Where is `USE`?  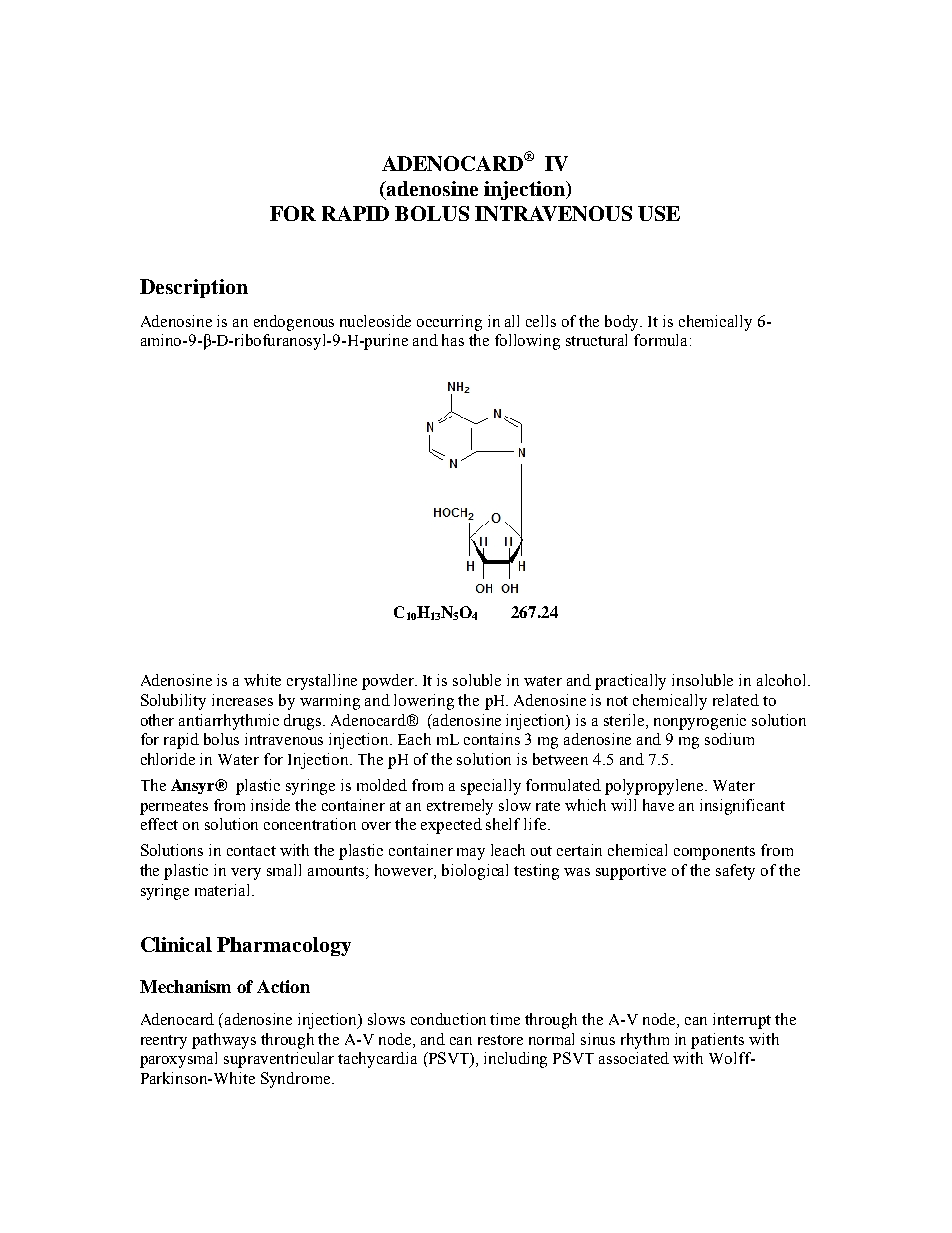 USE is located at coordinates (659, 213).
